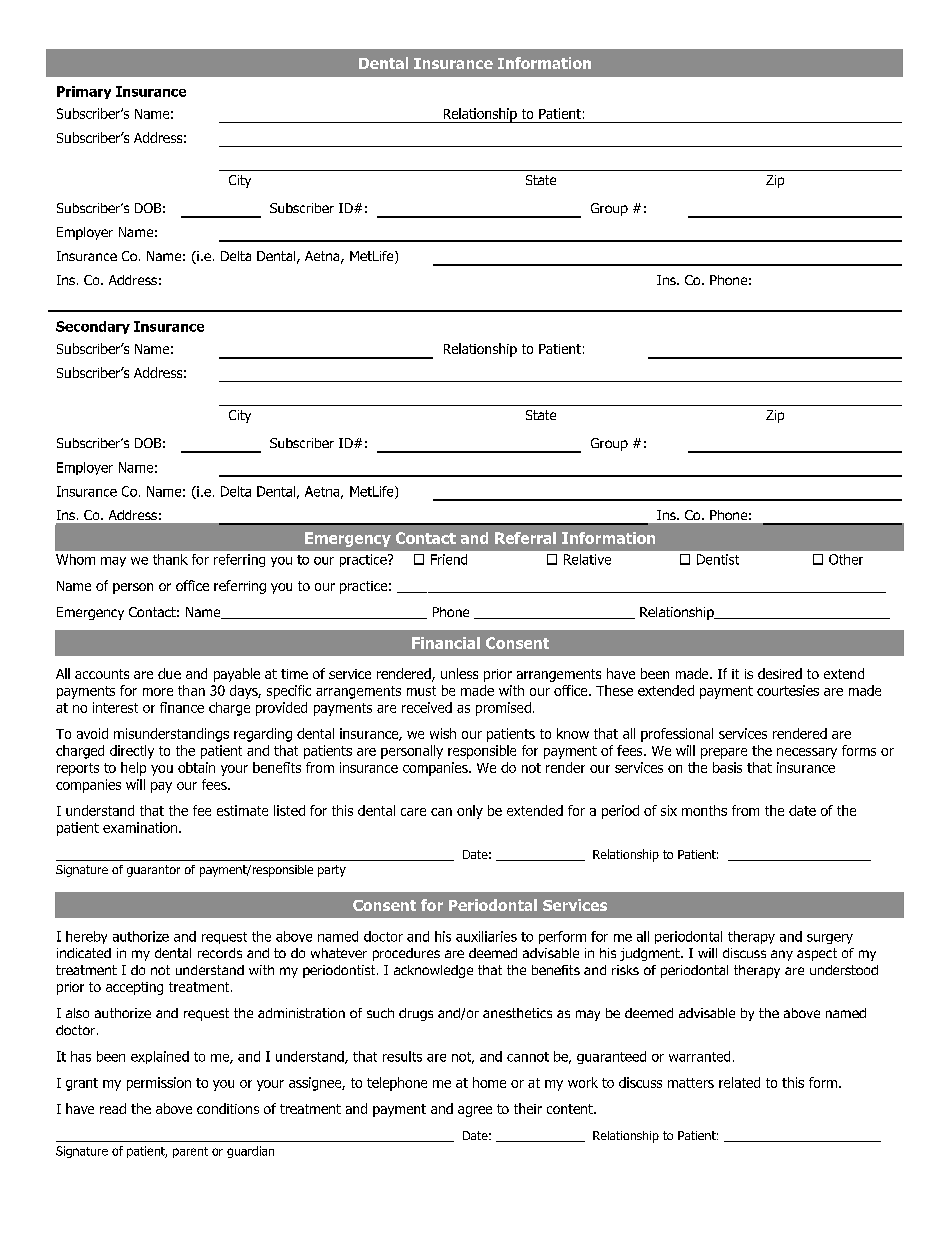 The image size is (952, 1233). What do you see at coordinates (446, 643) in the image?
I see `Financial` at bounding box center [446, 643].
